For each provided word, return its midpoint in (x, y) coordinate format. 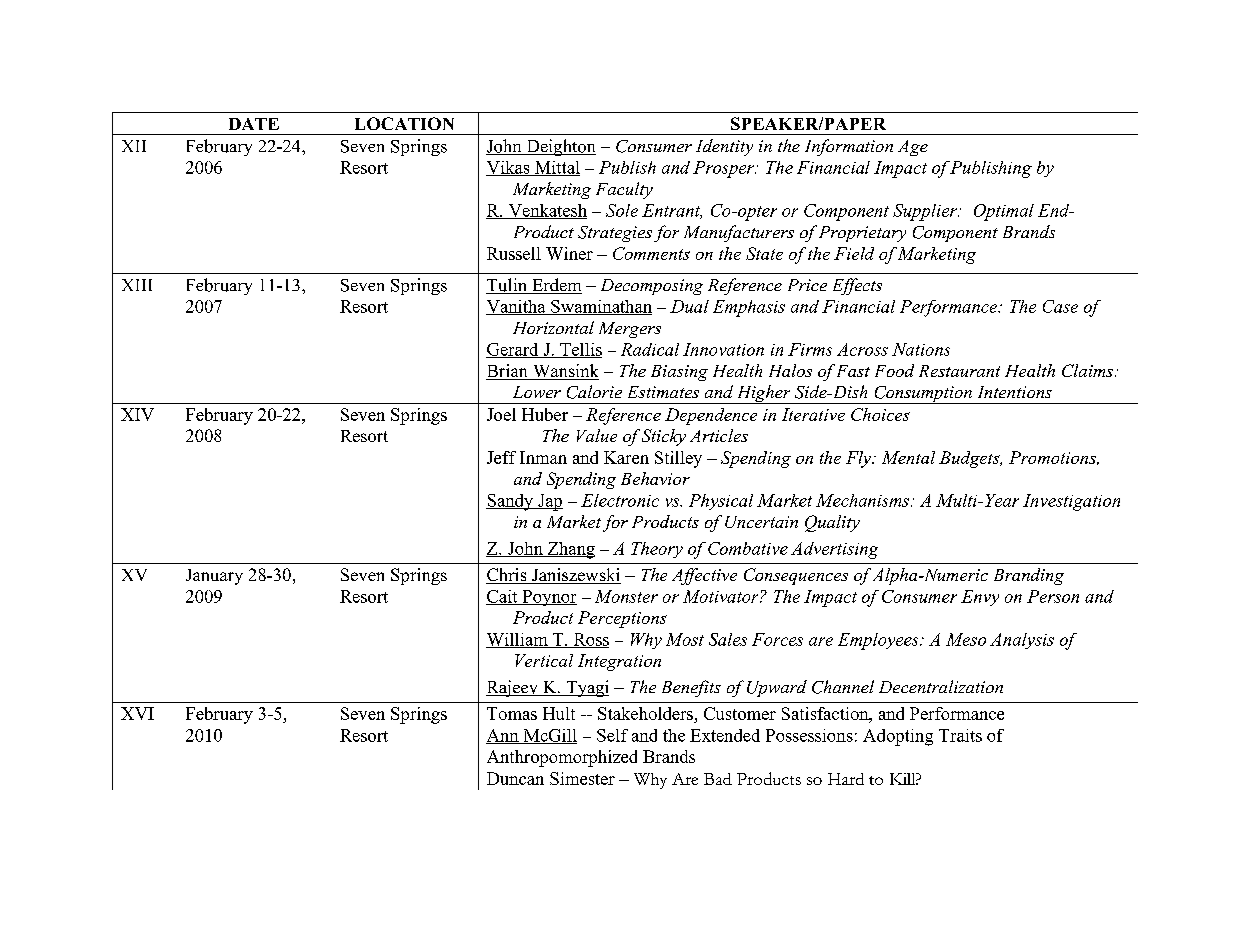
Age (913, 148)
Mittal (556, 168)
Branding (1029, 576)
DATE (254, 124)
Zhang (570, 550)
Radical (650, 349)
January (214, 577)
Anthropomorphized (562, 758)
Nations (921, 349)
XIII (137, 285)
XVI (137, 713)
